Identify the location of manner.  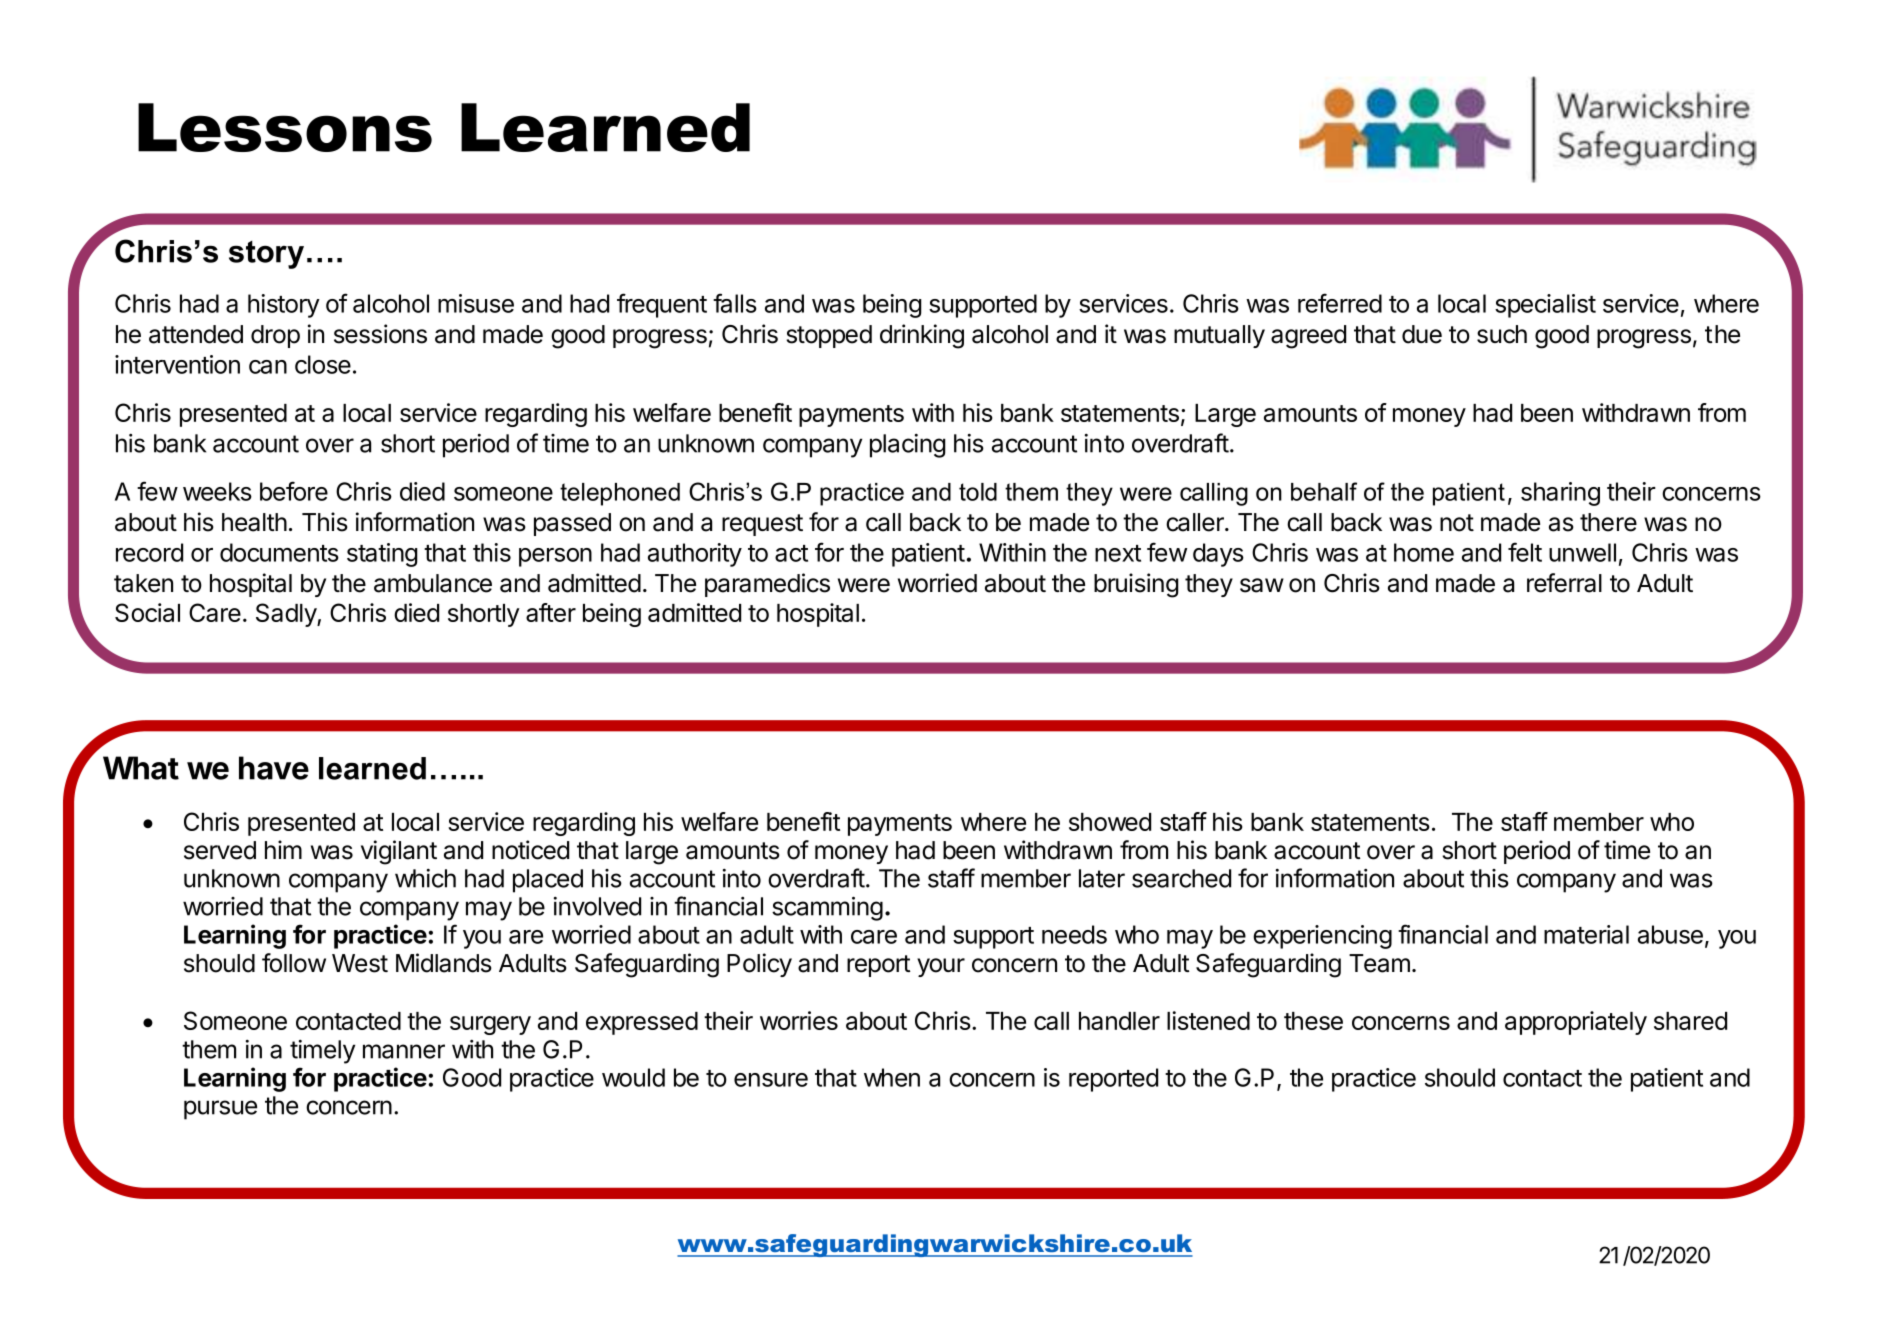
(404, 1051).
